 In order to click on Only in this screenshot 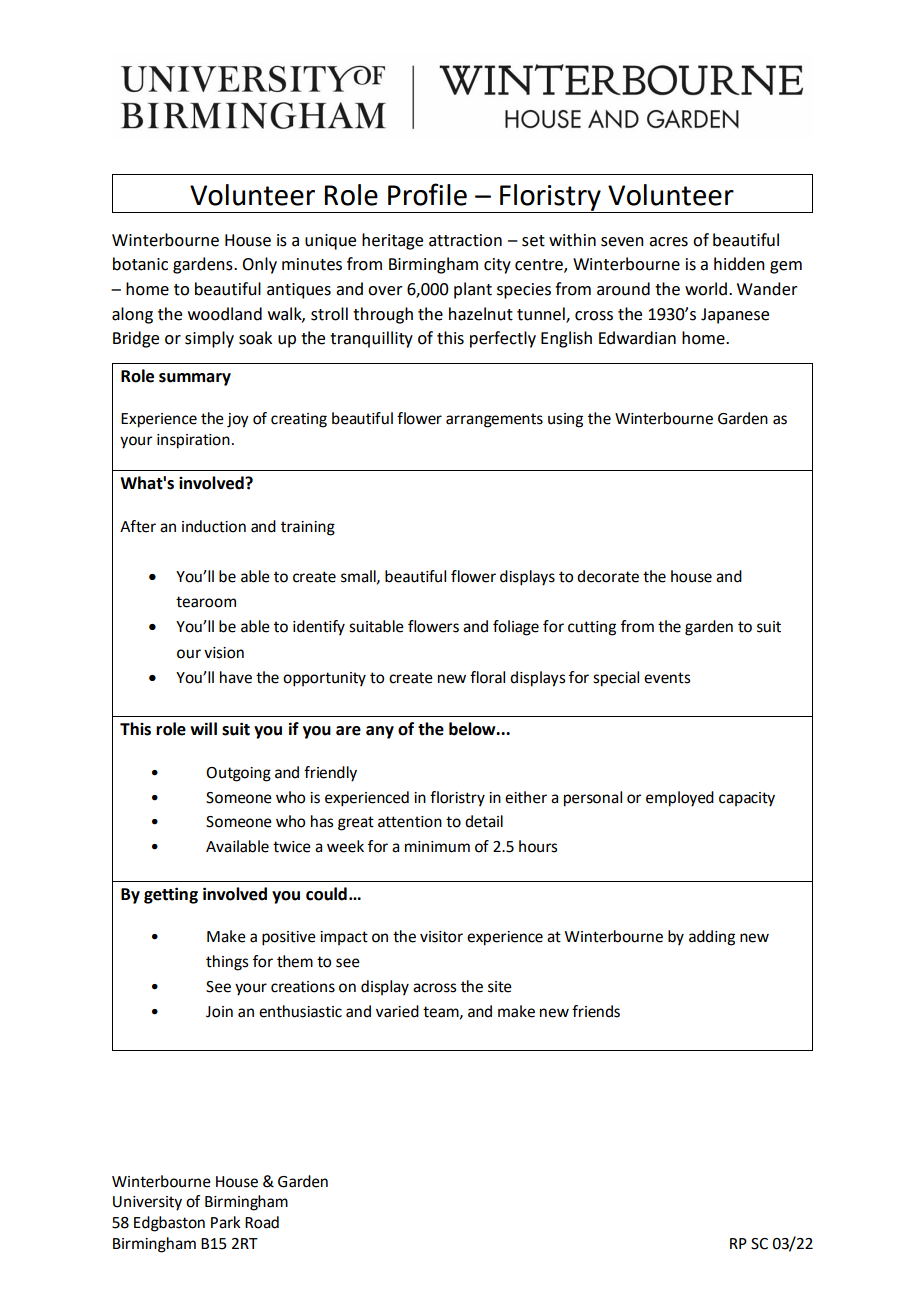, I will do `click(259, 265)`.
